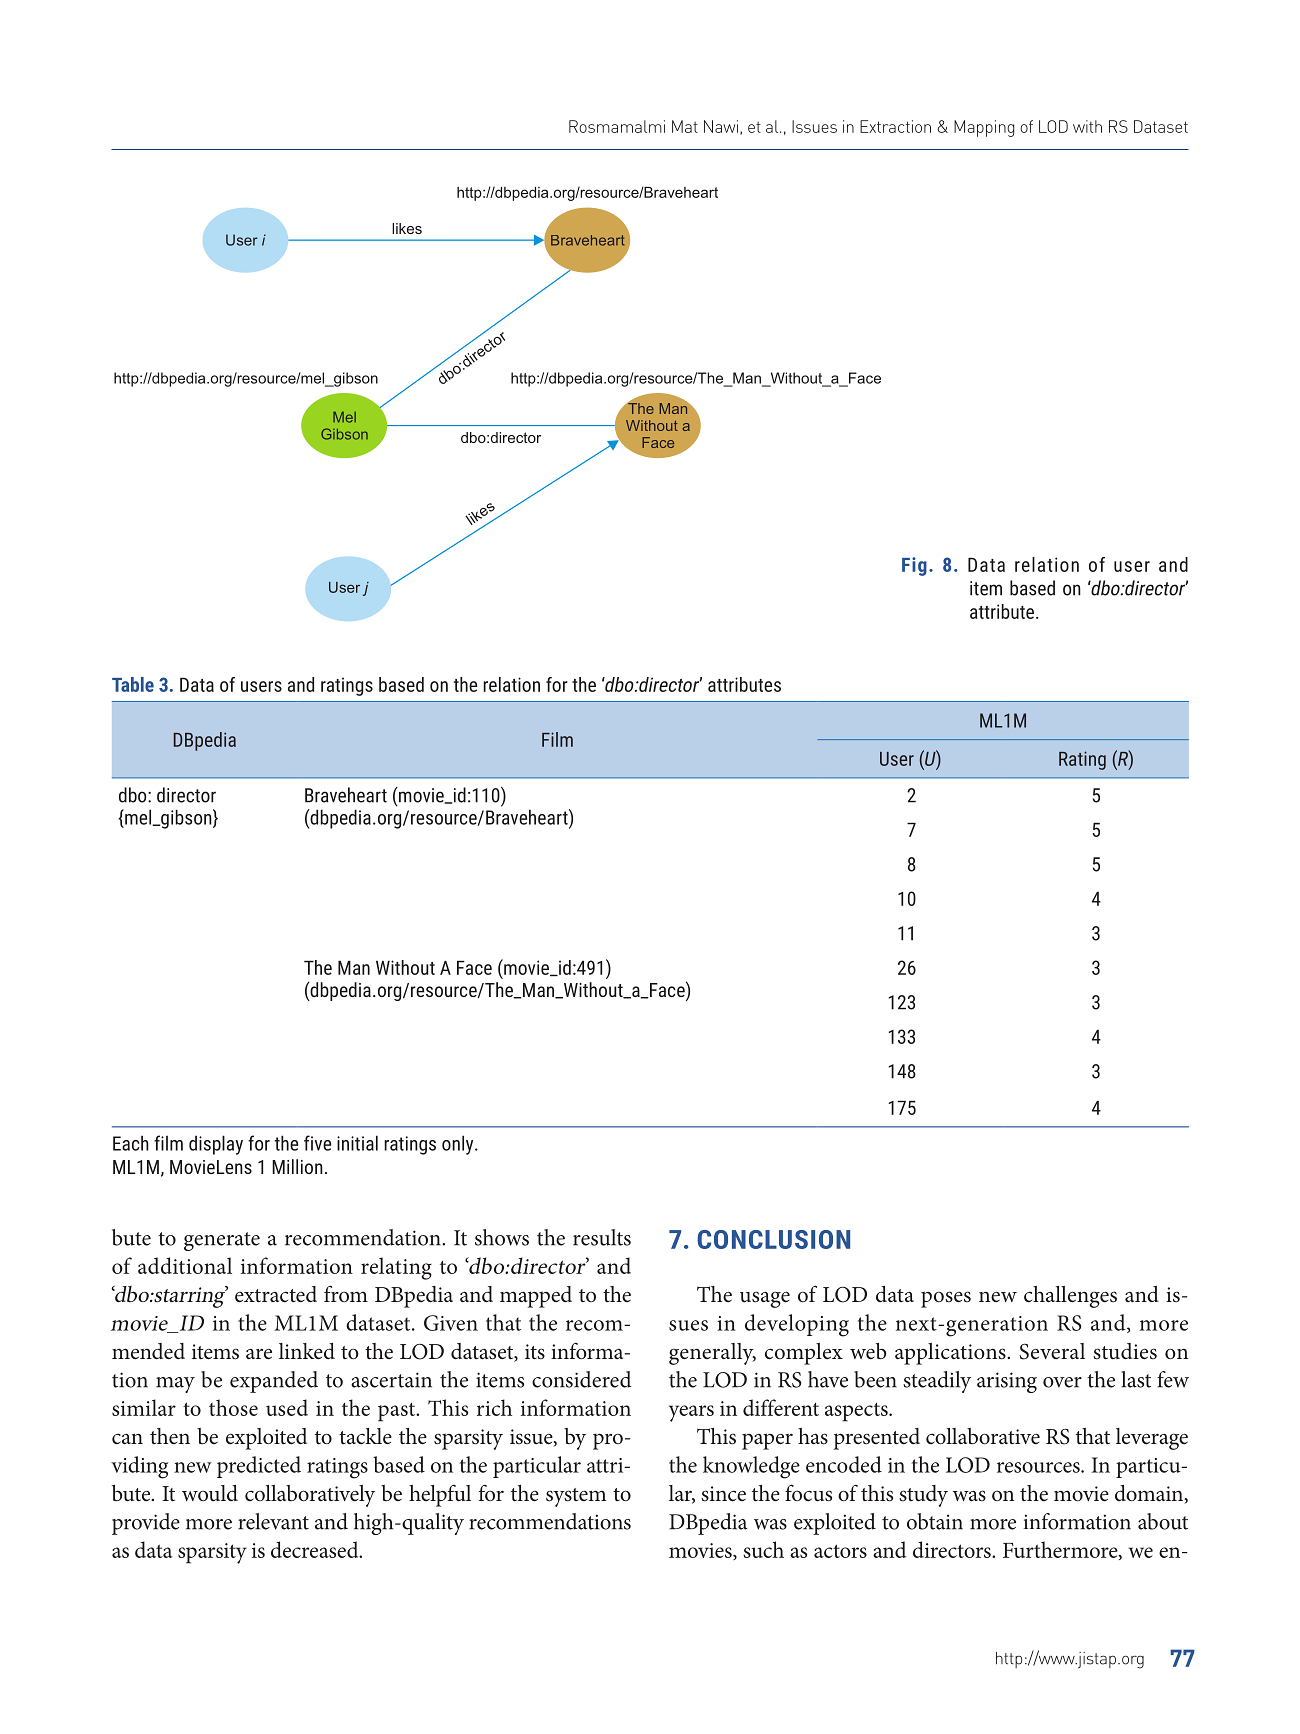 The height and width of the screenshot is (1734, 1300). Describe the element at coordinates (774, 1239) in the screenshot. I see `CONCLUSION` at that location.
